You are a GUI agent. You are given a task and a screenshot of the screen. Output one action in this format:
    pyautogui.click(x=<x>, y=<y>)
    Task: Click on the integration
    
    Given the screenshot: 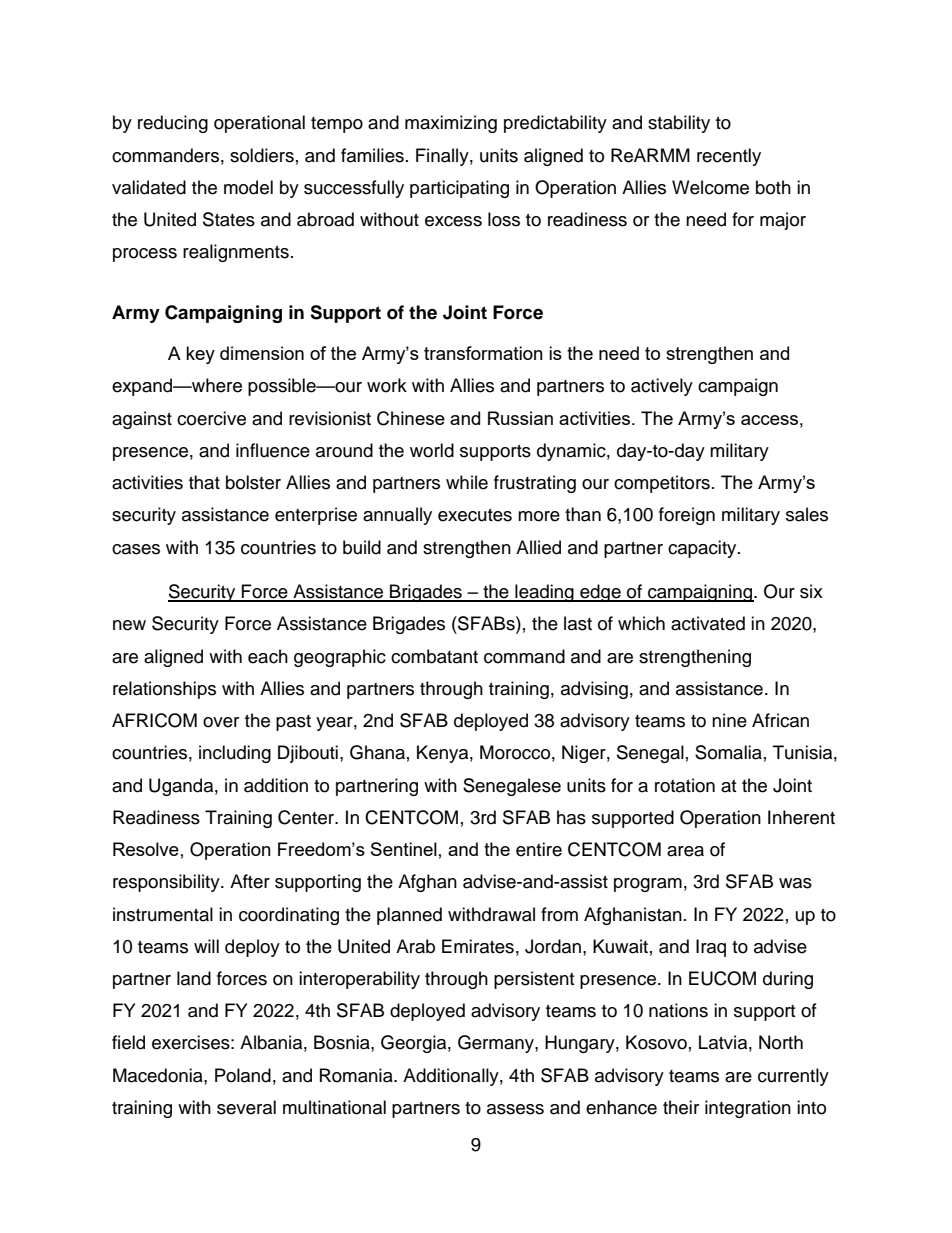 What is the action you would take?
    pyautogui.click(x=748, y=1109)
